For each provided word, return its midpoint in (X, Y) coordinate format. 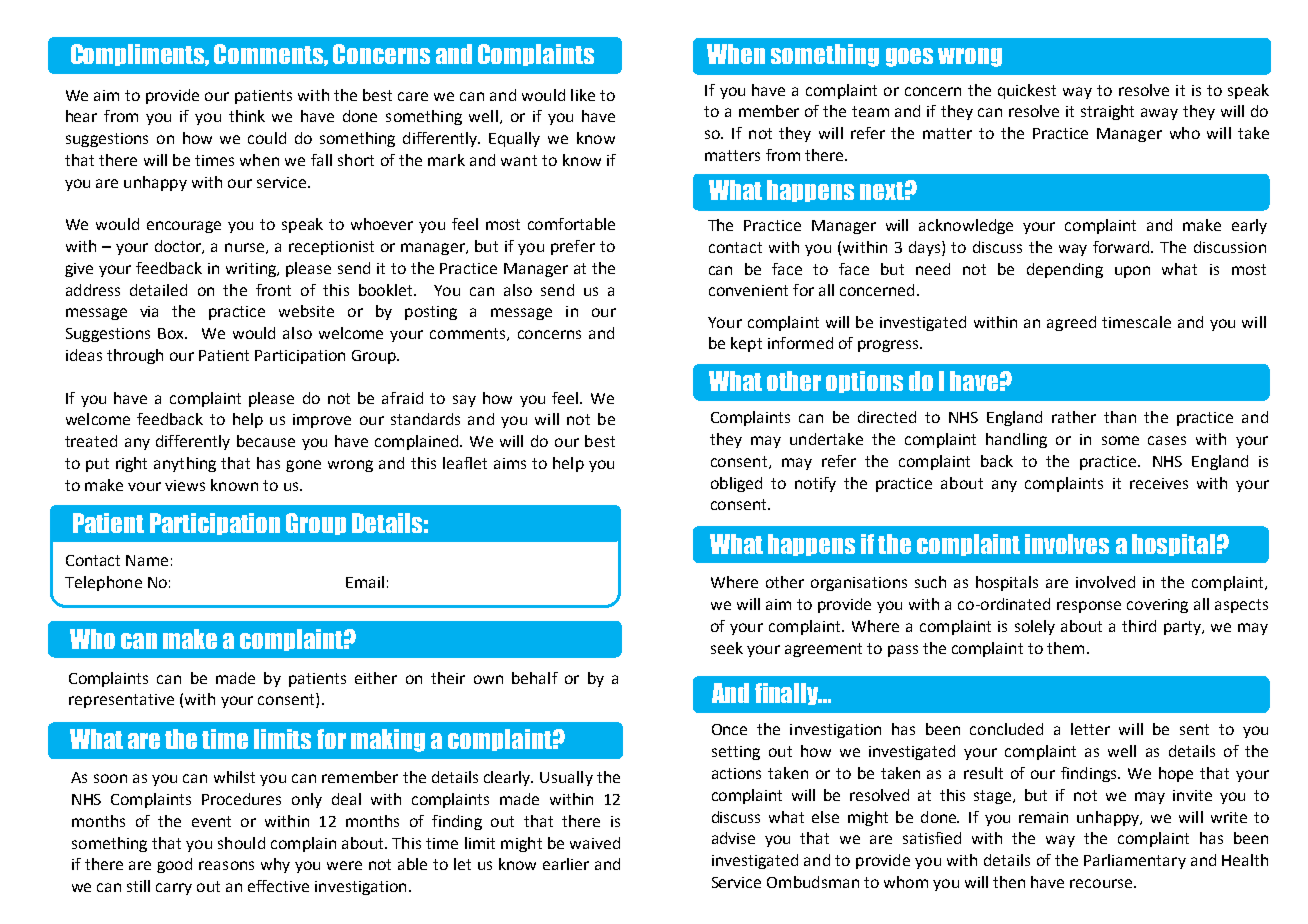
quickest (1027, 91)
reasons (226, 865)
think (247, 116)
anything (185, 464)
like (583, 95)
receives (1159, 483)
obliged (736, 484)
